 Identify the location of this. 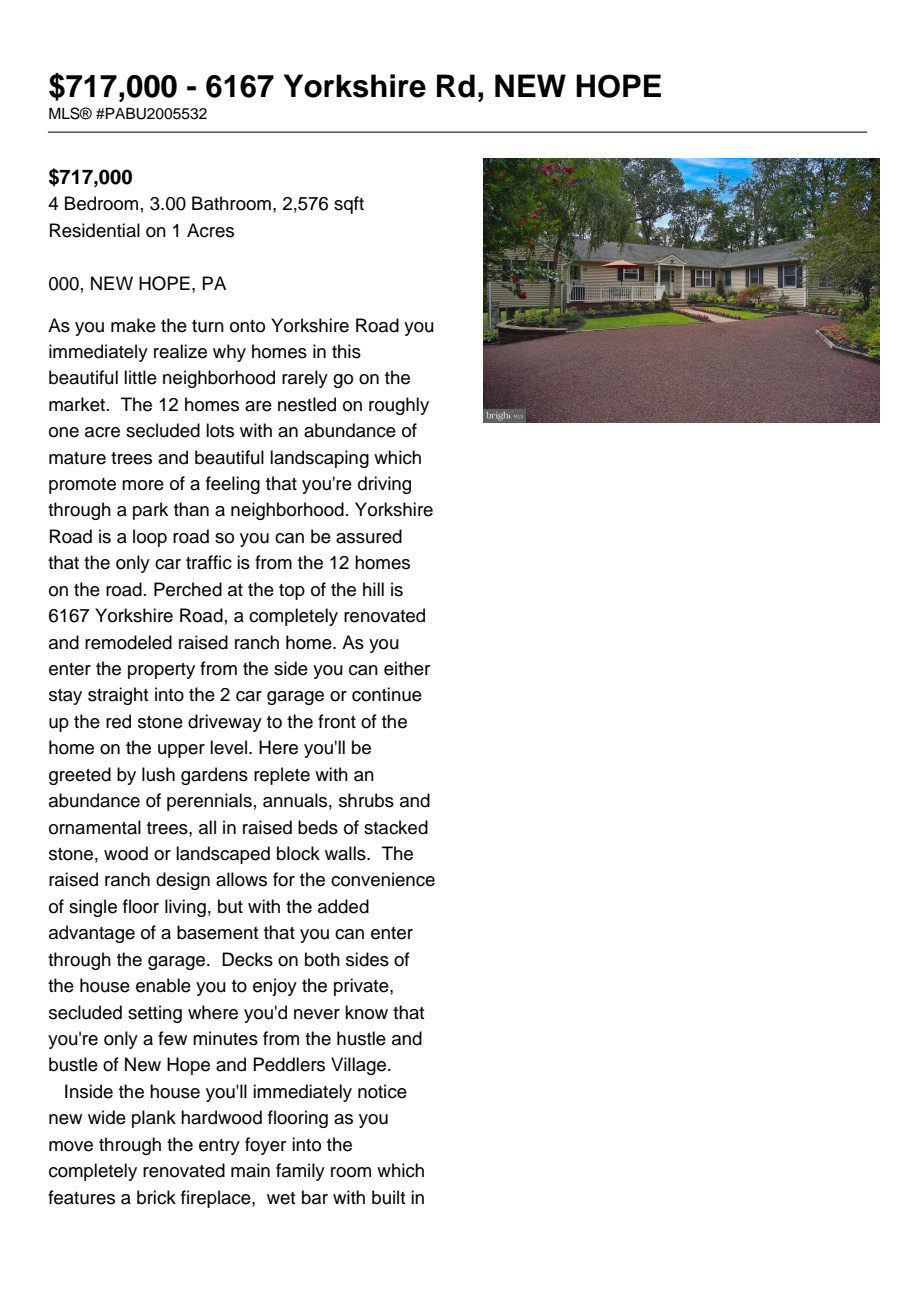
(346, 351).
